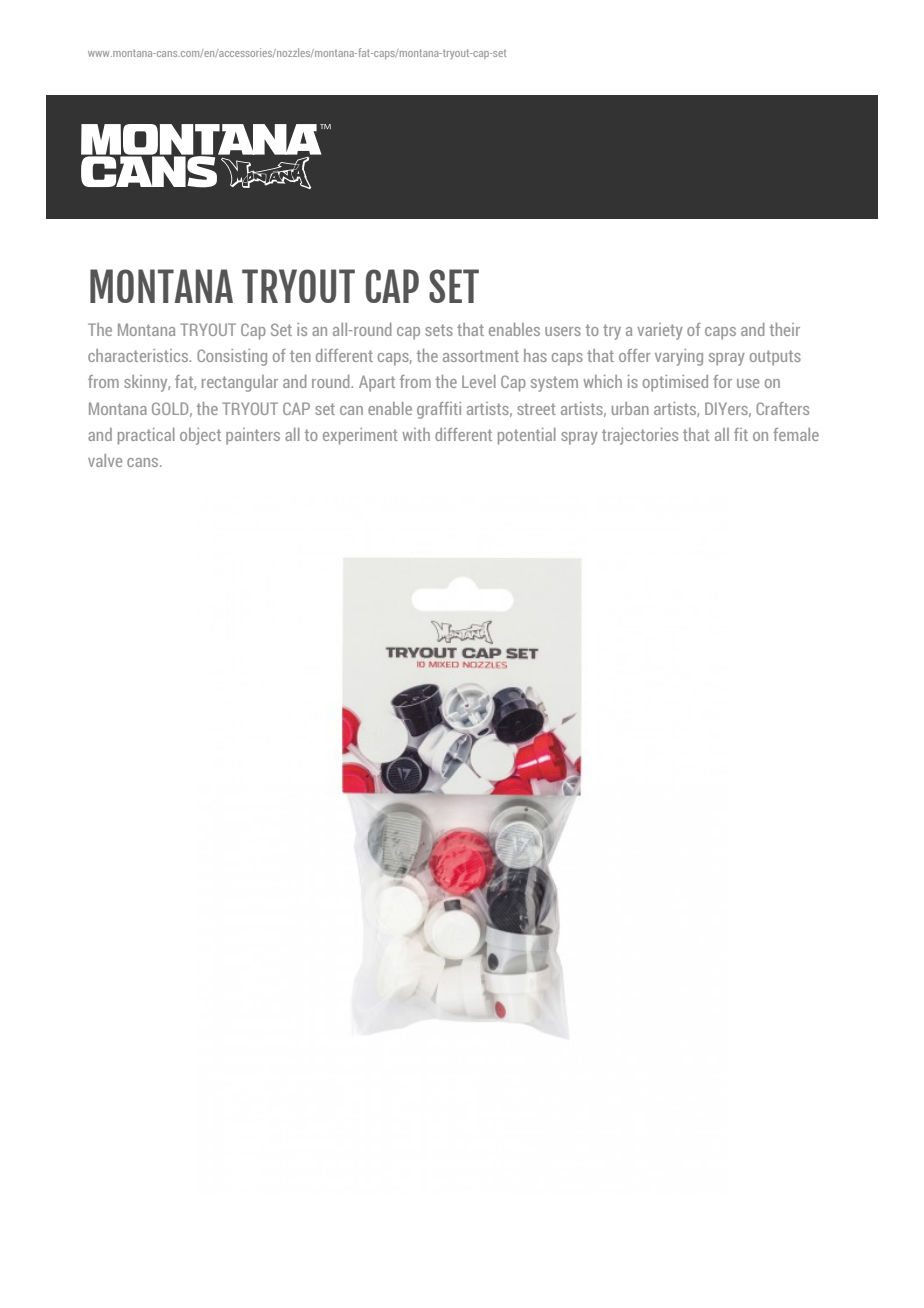  What do you see at coordinates (439, 330) in the screenshot?
I see `sets` at bounding box center [439, 330].
